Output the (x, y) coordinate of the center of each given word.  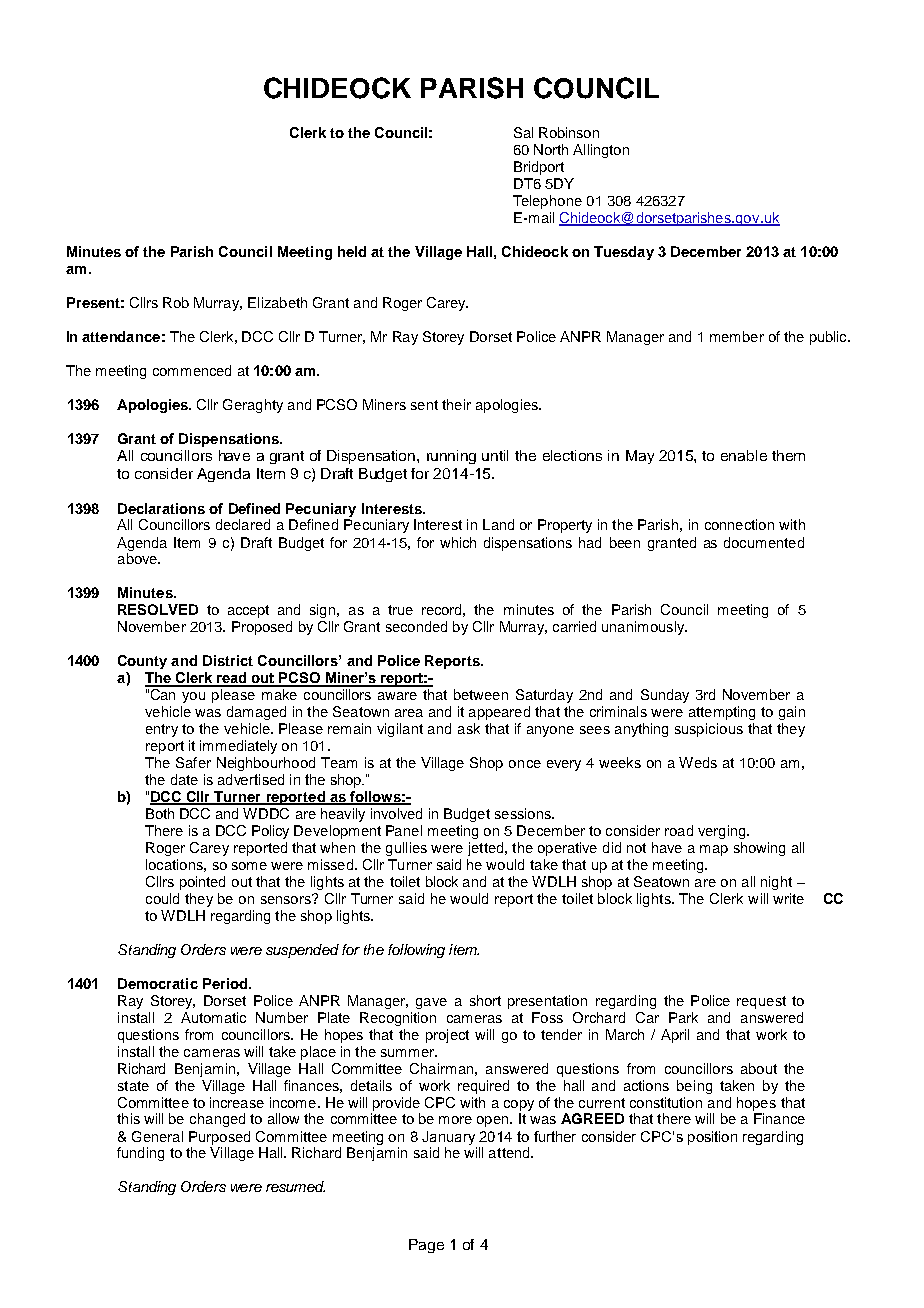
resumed (295, 1186)
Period (225, 983)
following (416, 951)
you (193, 697)
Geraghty (253, 406)
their (456, 404)
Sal (523, 132)
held (352, 251)
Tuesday (624, 253)
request (761, 1002)
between (481, 694)
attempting (722, 713)
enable (744, 455)
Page (426, 1246)
